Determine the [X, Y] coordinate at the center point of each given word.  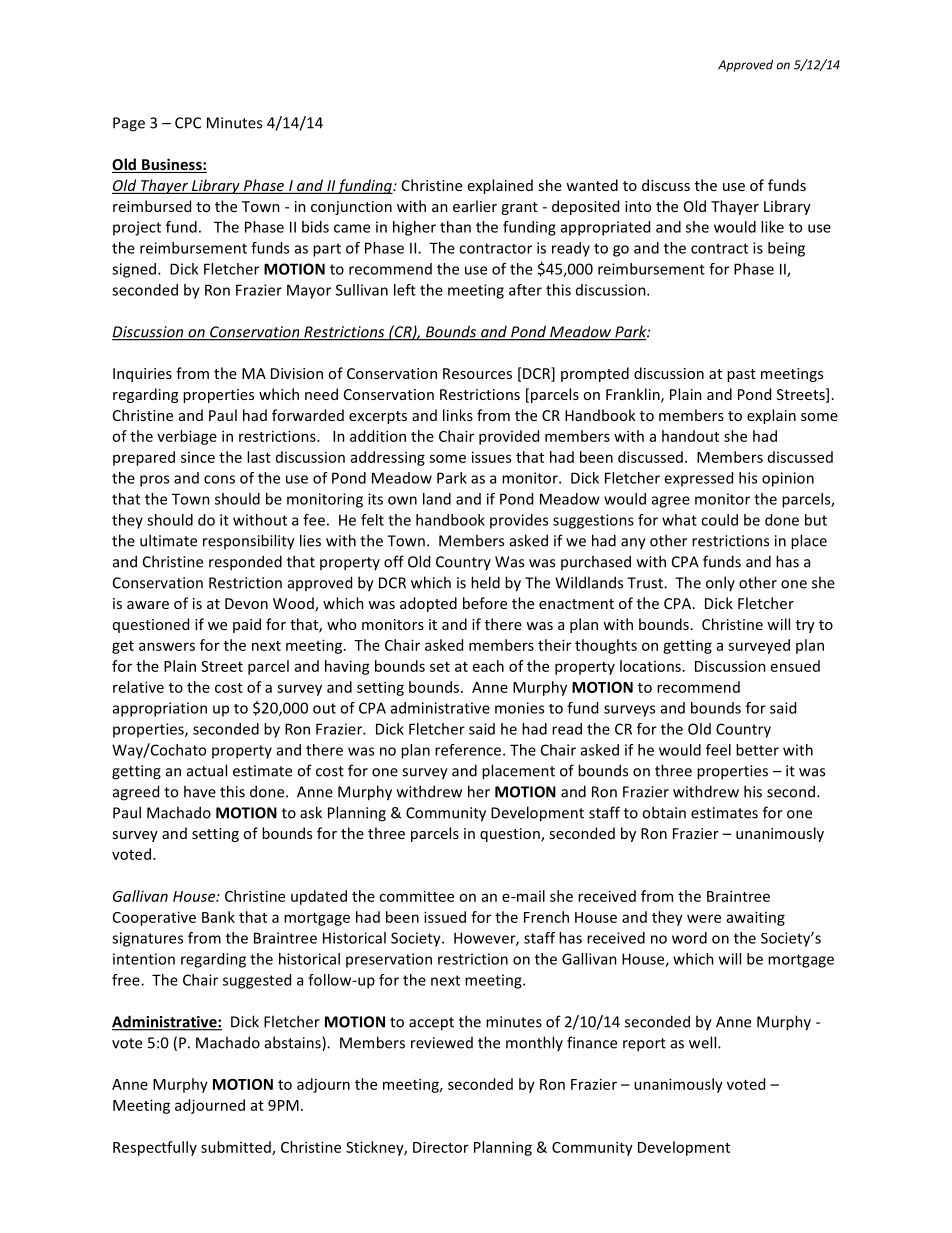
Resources [477, 373]
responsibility [249, 542]
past [741, 375]
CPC [188, 123]
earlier [475, 206]
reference [469, 750]
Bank [218, 917]
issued [445, 917]
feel [718, 750]
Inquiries [142, 375]
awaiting [756, 918]
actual [207, 770]
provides [519, 521]
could [719, 520]
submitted [237, 1148]
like [772, 227]
